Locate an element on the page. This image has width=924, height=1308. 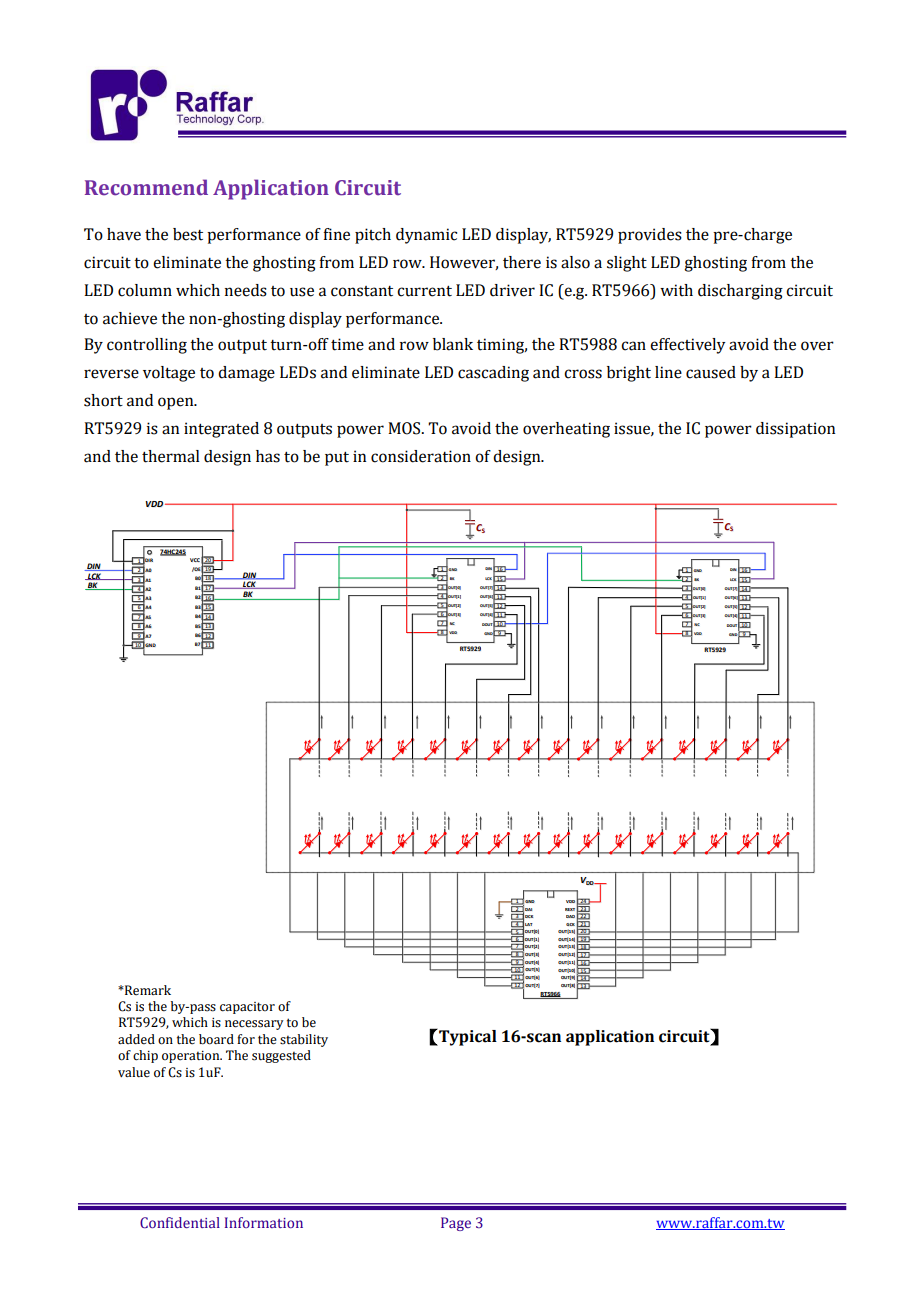
suggested is located at coordinates (281, 1056).
